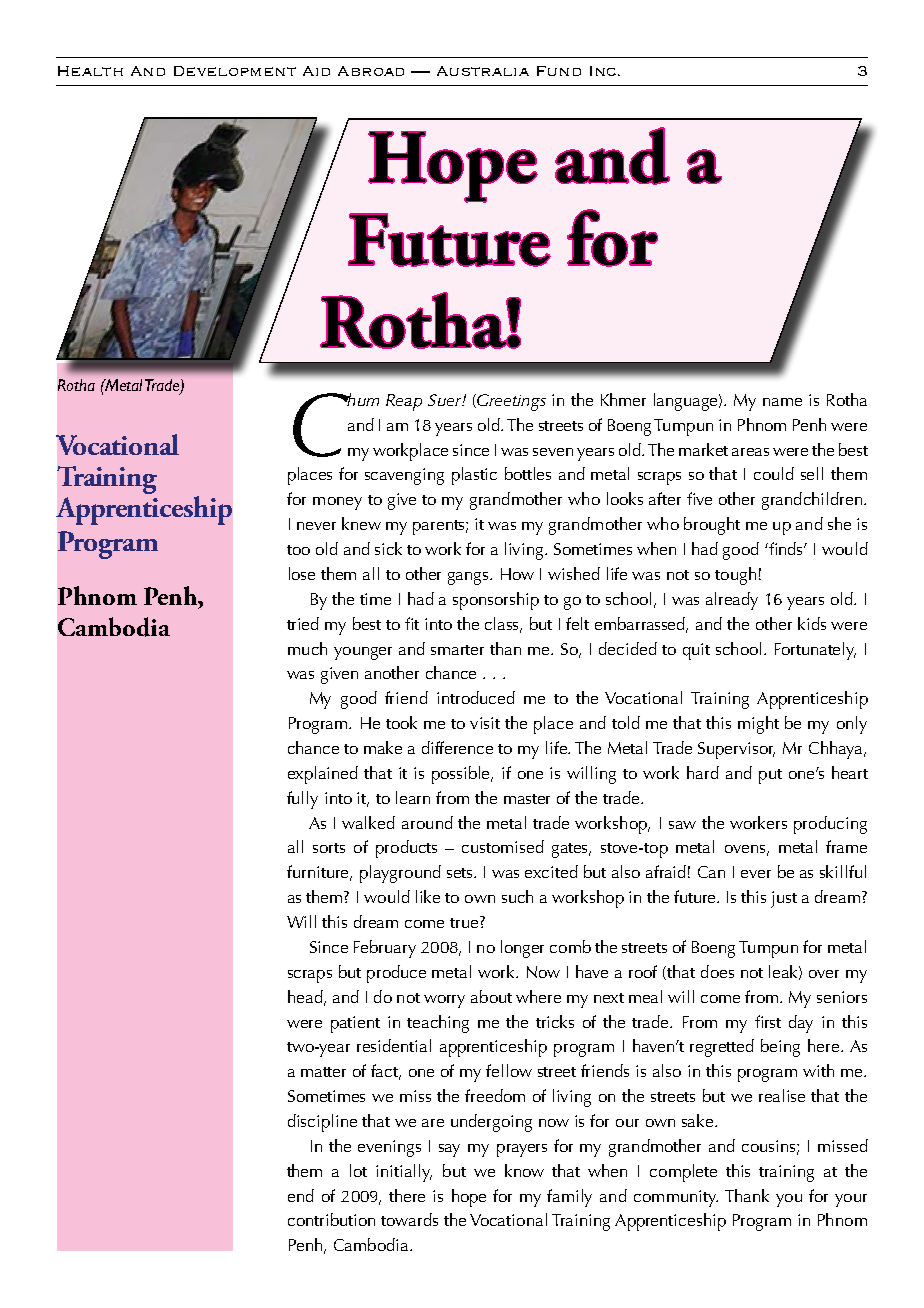 The height and width of the screenshot is (1308, 924). I want to click on fully, so click(302, 800).
